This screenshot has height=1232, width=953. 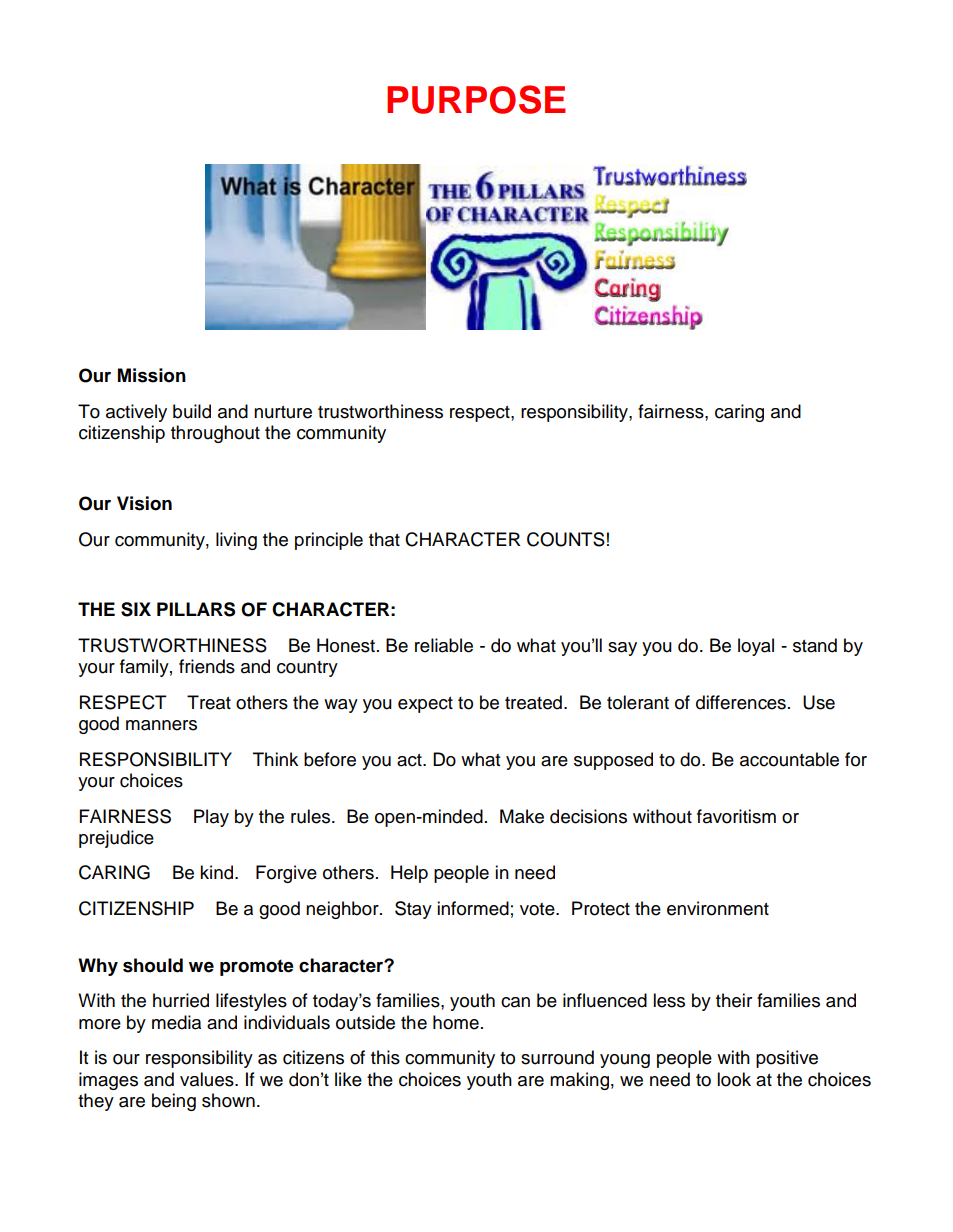 What do you see at coordinates (473, 908) in the screenshot?
I see `informed` at bounding box center [473, 908].
